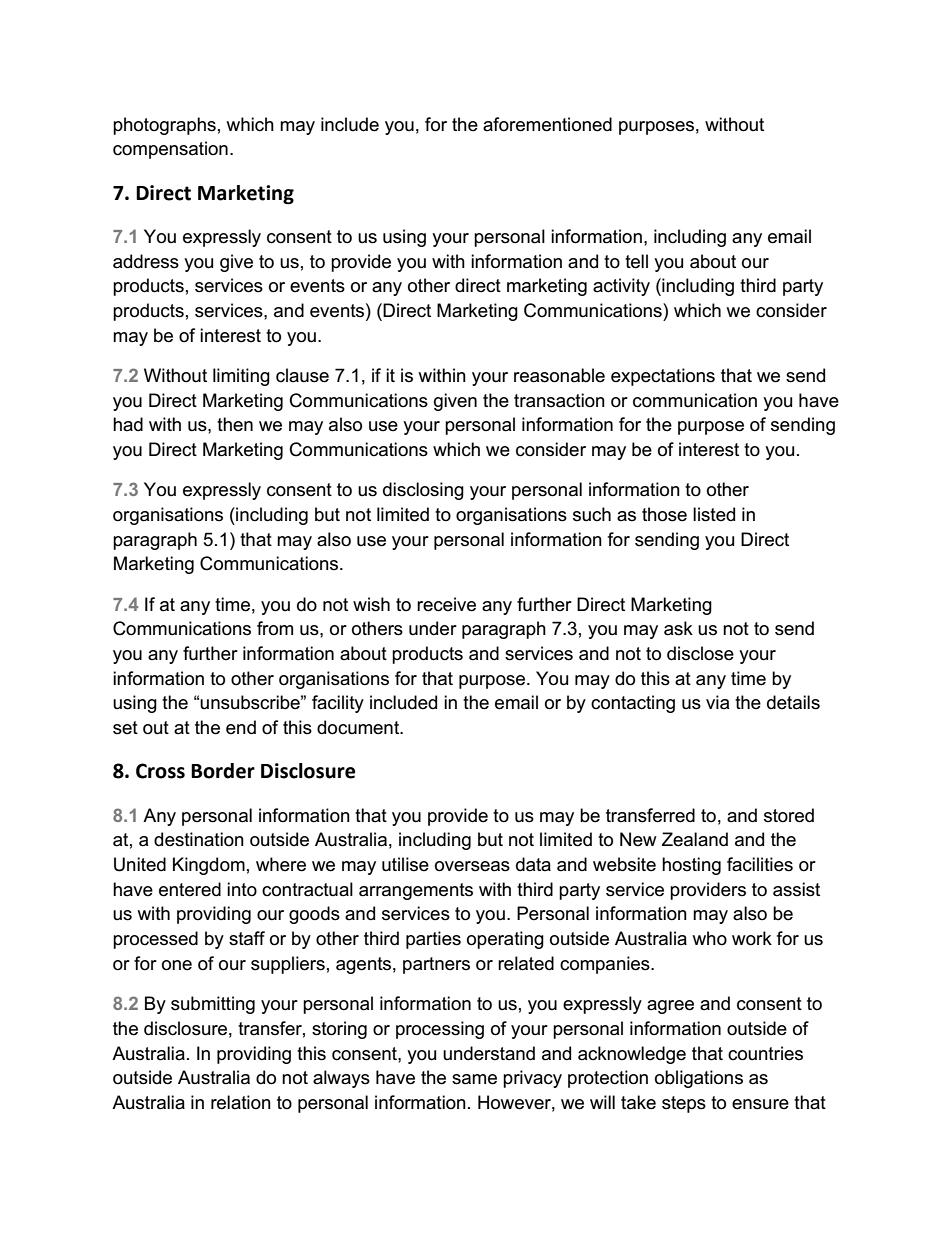  I want to click on compensation, so click(170, 150).
